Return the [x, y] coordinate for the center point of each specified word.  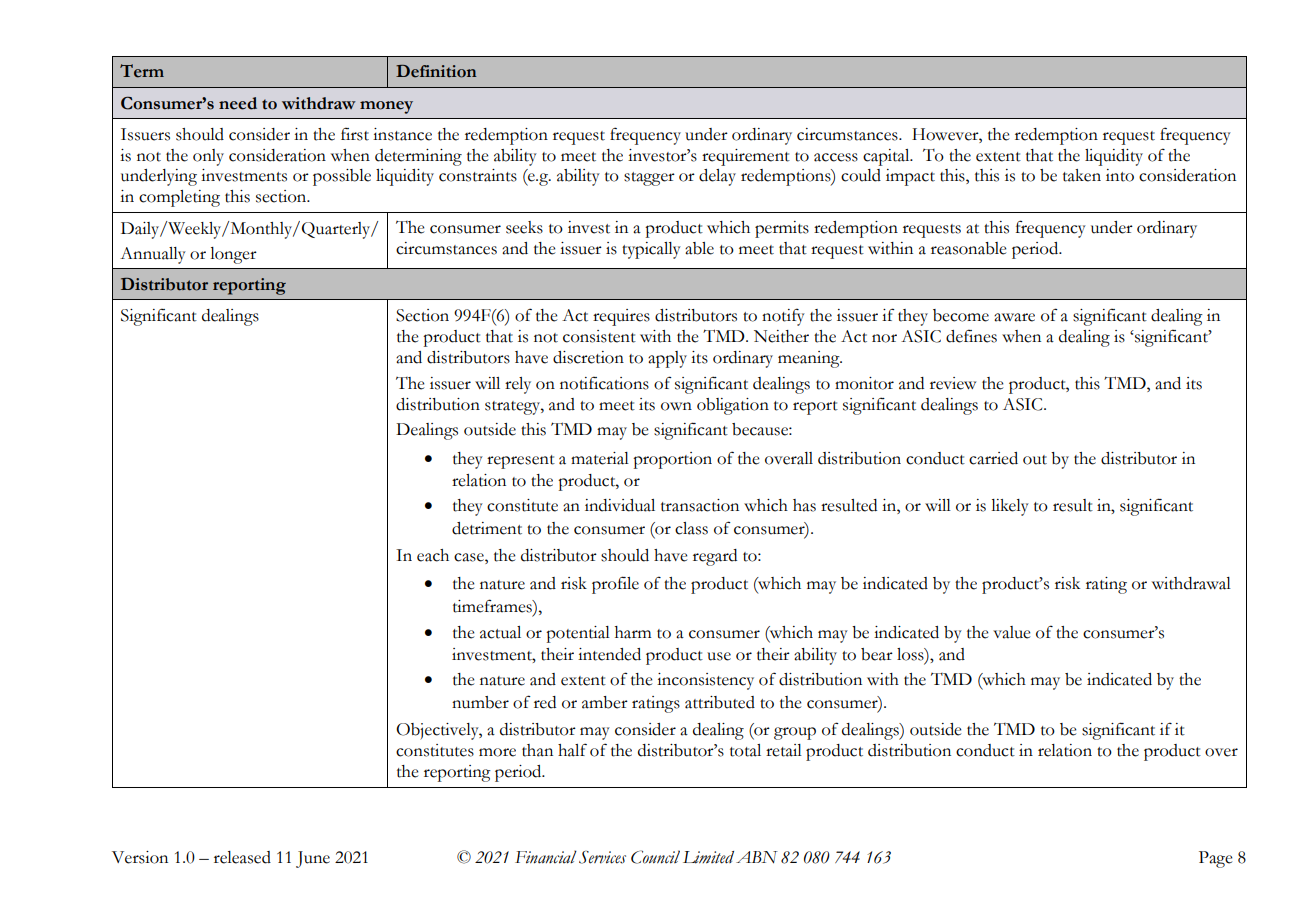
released [242, 857]
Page [1215, 859]
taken [1082, 175]
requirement [746, 157]
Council [655, 857]
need [238, 103]
